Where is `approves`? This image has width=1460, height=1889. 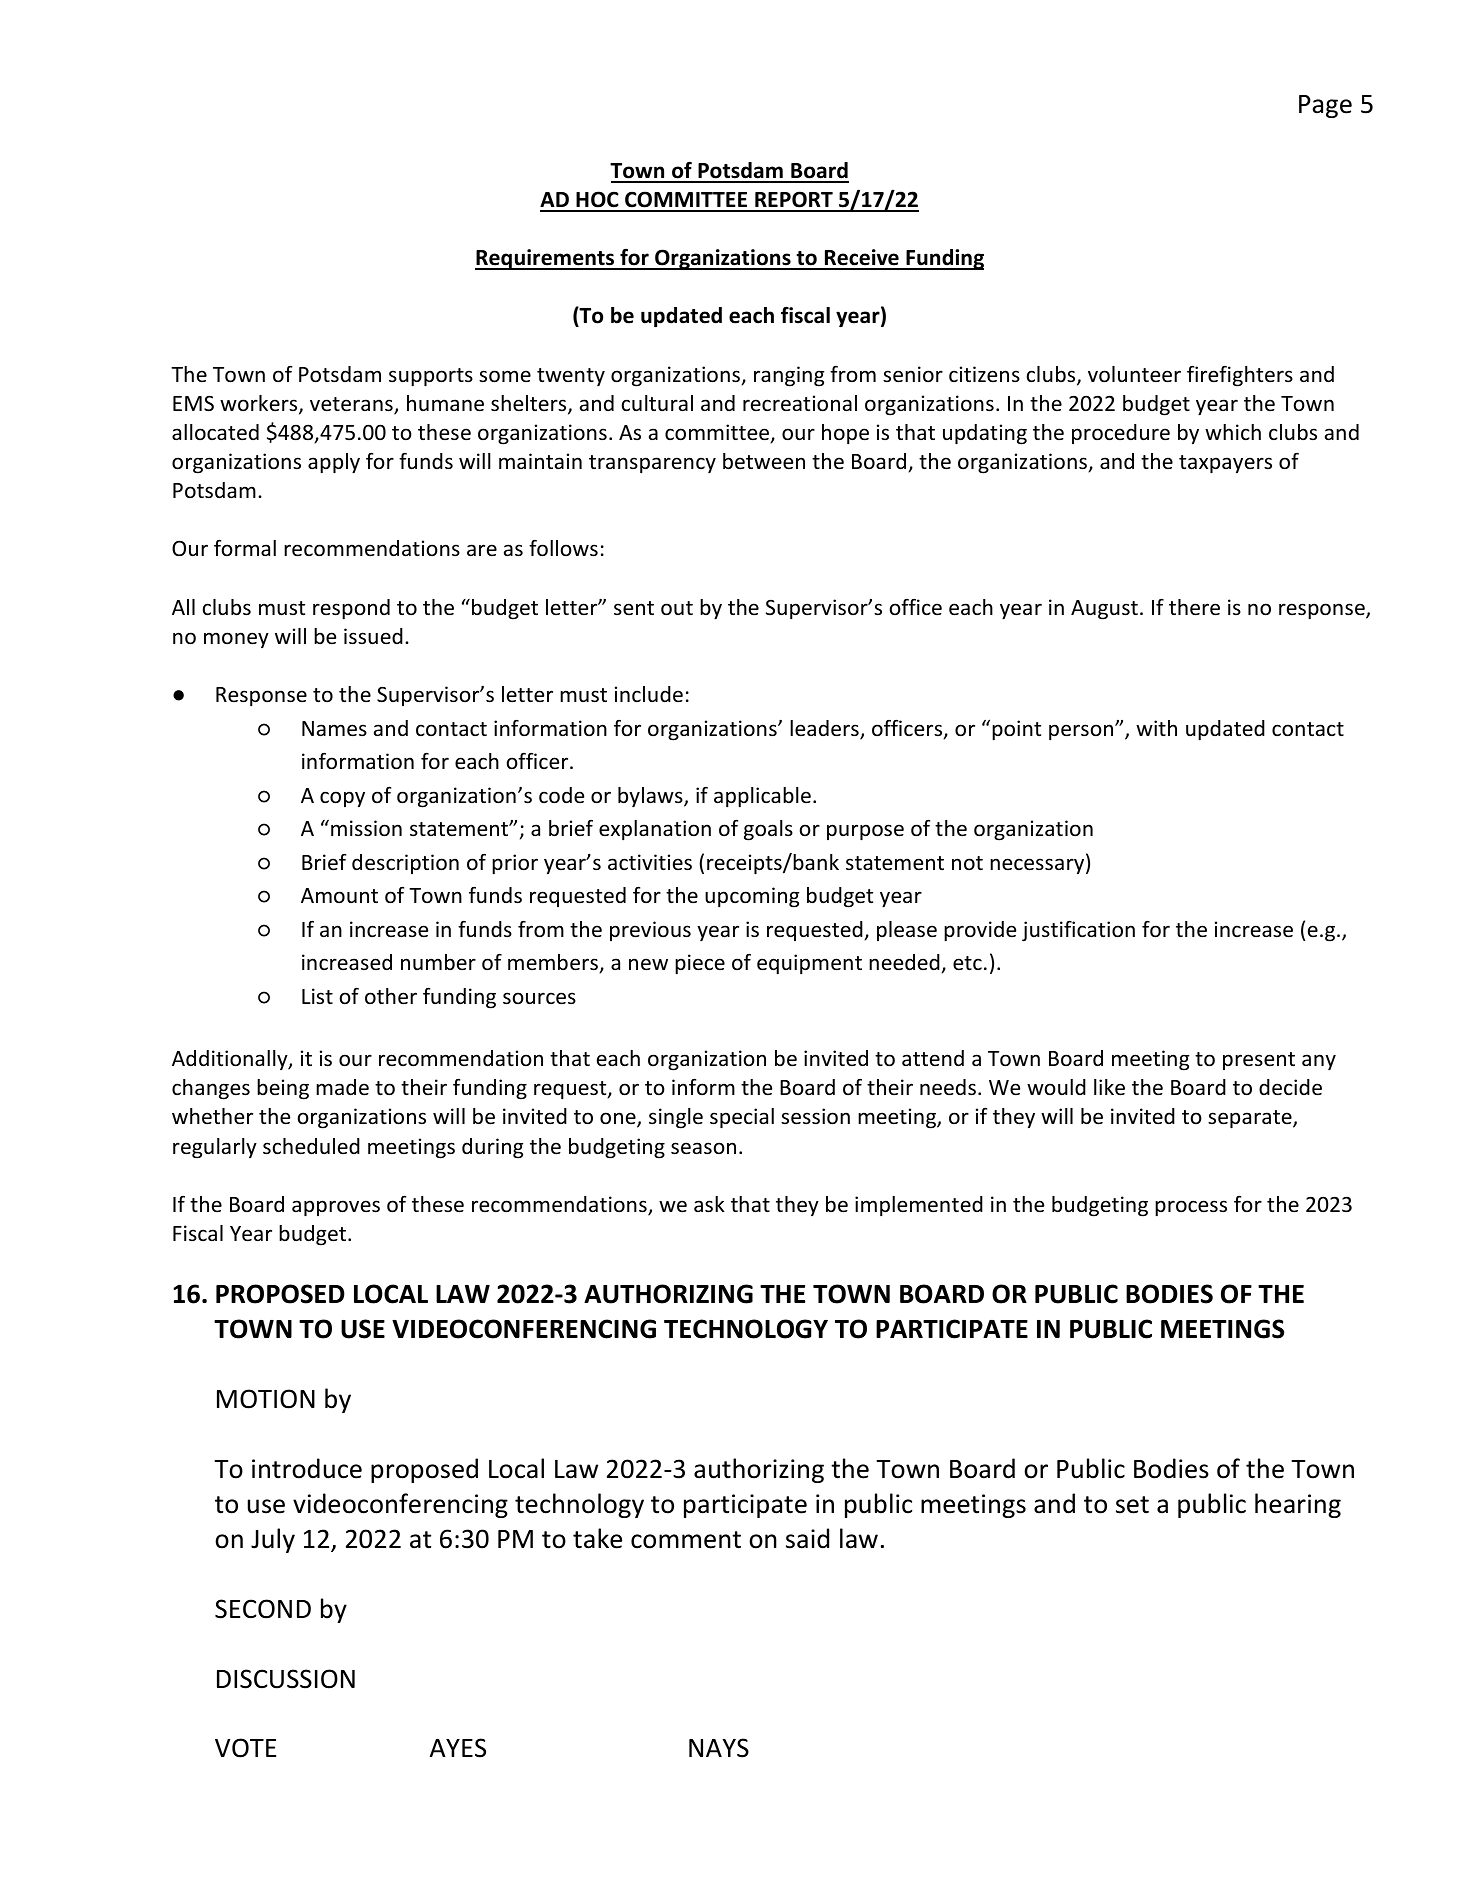
approves is located at coordinates (336, 1208).
